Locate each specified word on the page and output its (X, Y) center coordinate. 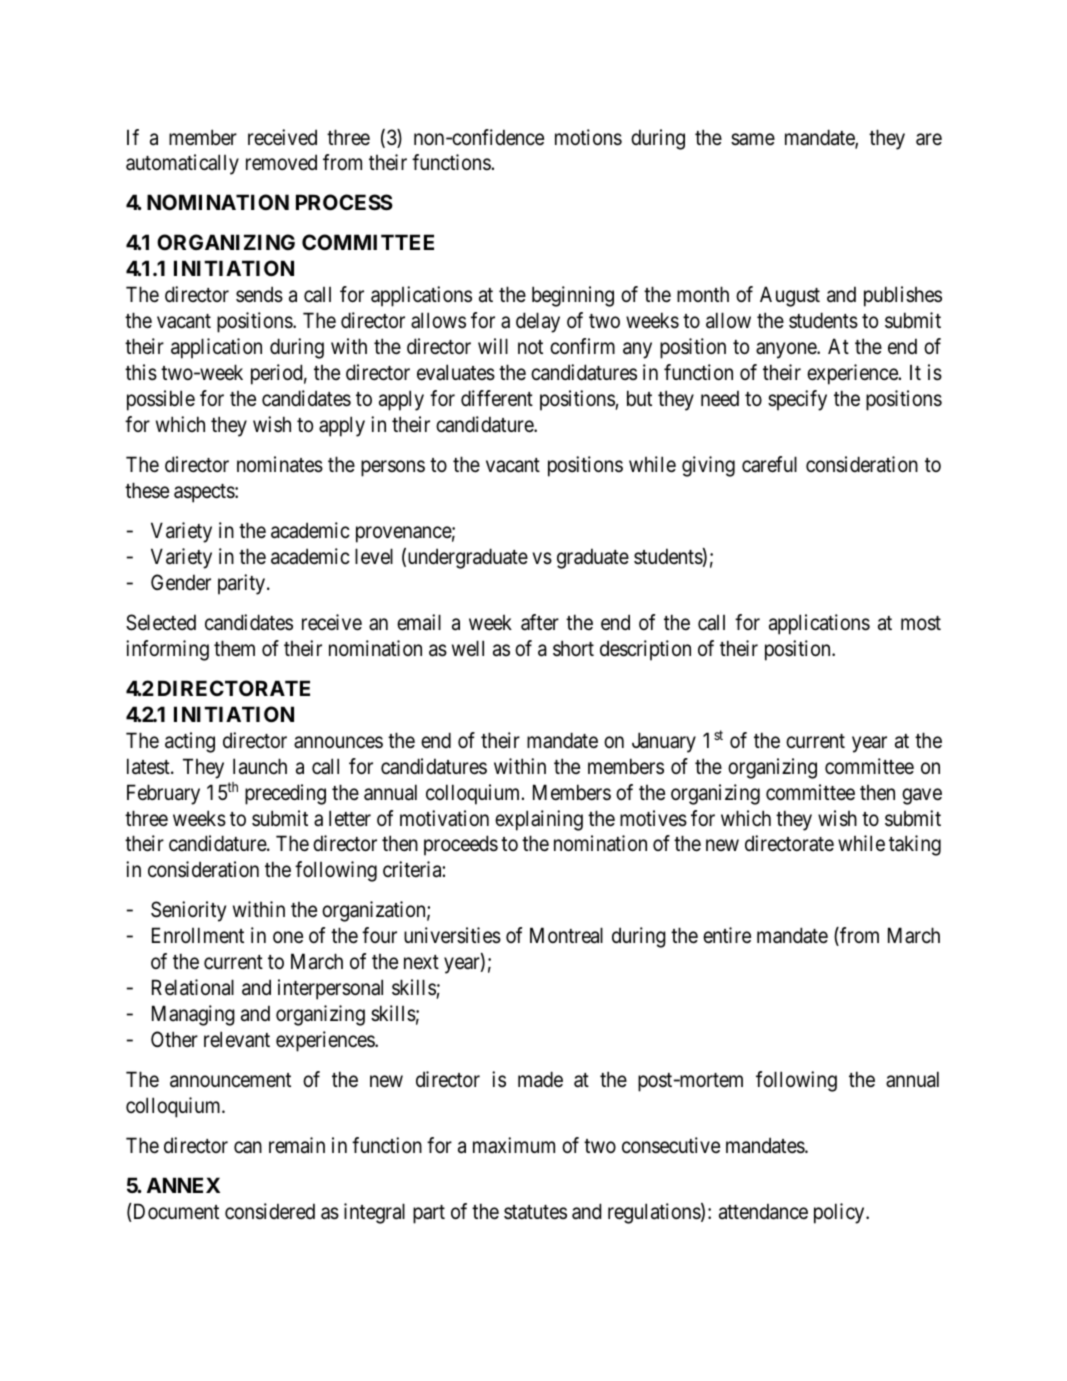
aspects (205, 493)
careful (769, 464)
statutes (535, 1212)
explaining (539, 820)
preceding (285, 794)
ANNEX (183, 1185)
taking (915, 845)
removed (281, 162)
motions (588, 137)
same (753, 139)
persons (393, 468)
